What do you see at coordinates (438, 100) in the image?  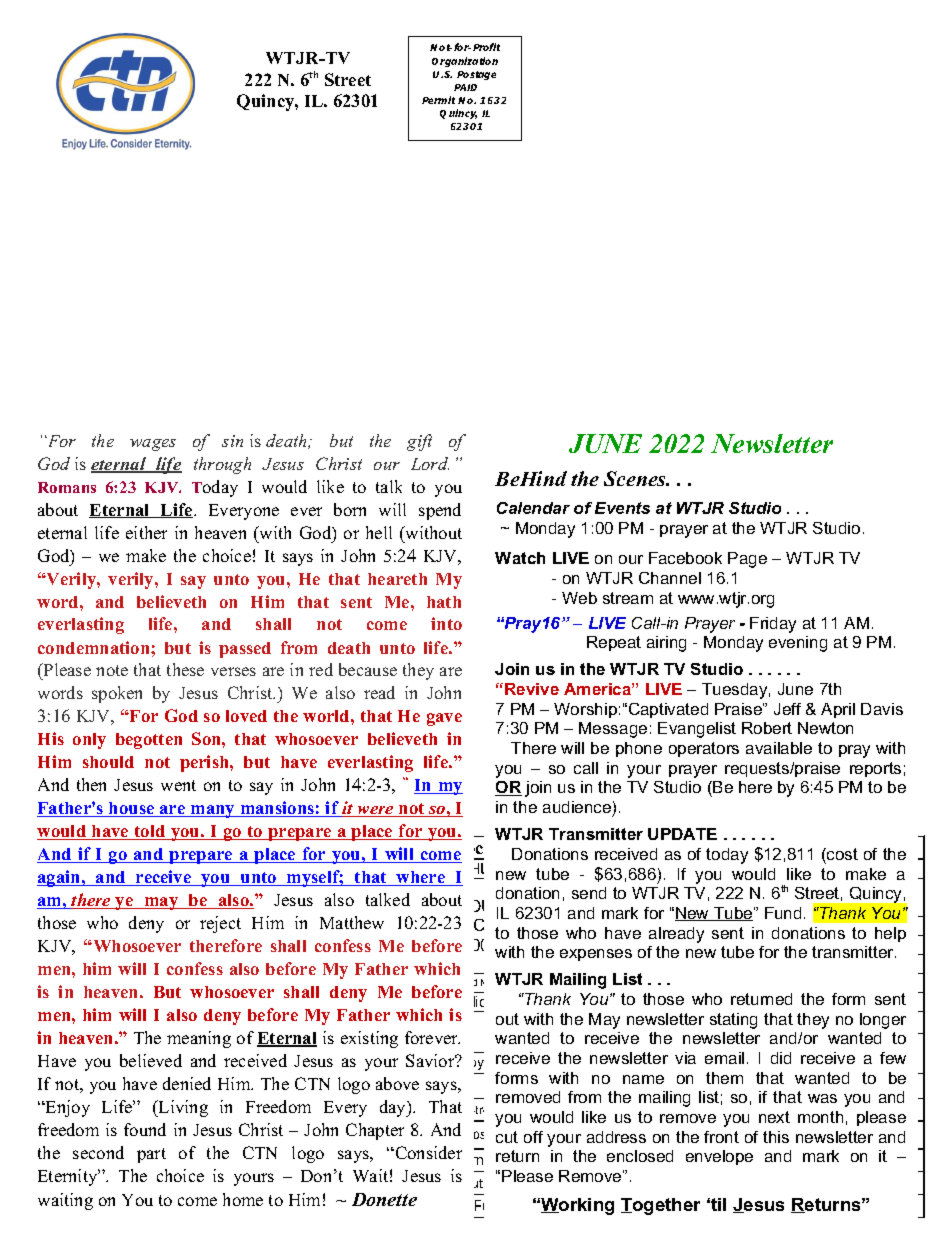 I see `Permit` at bounding box center [438, 100].
